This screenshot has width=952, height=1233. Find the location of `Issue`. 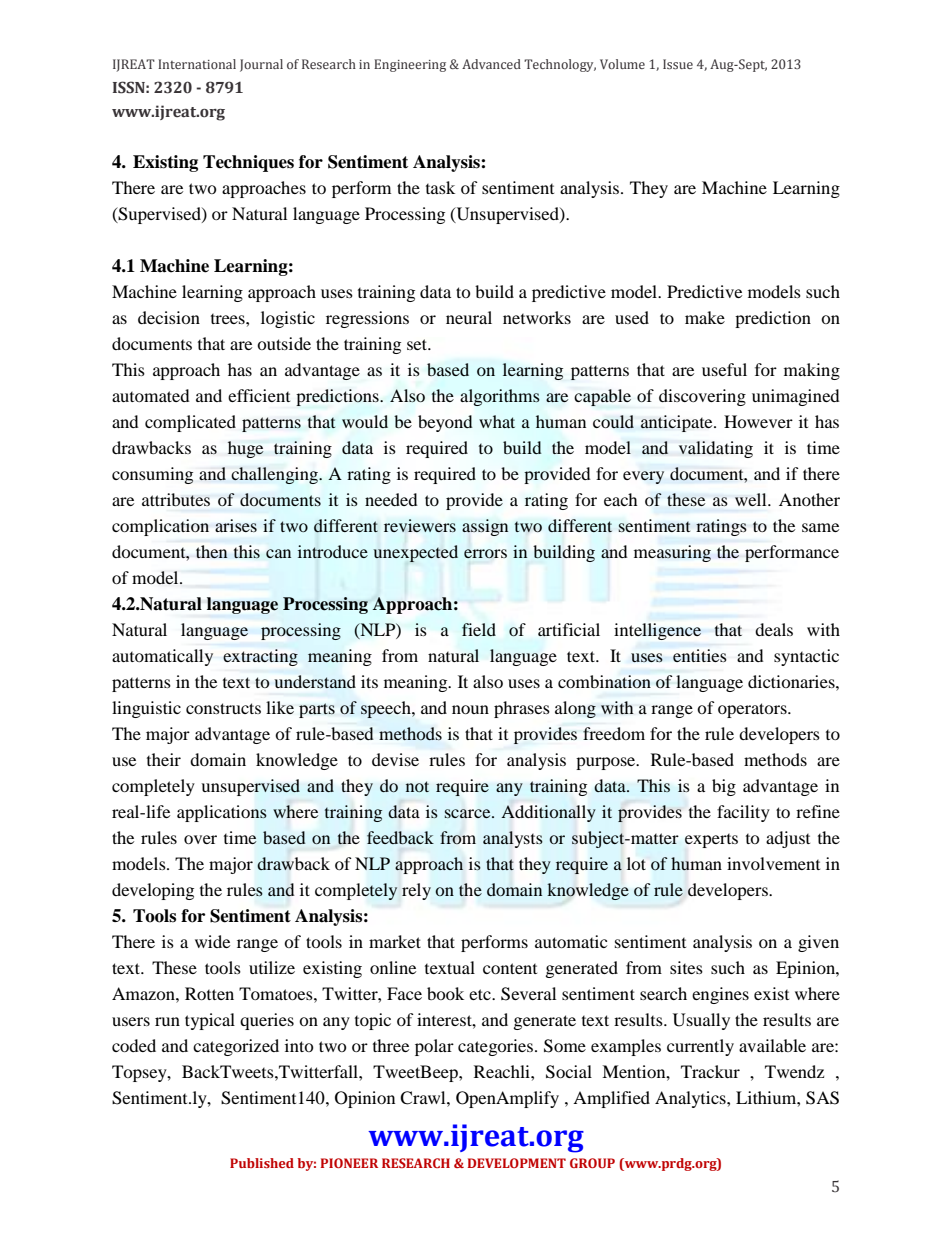

Issue is located at coordinates (678, 64).
